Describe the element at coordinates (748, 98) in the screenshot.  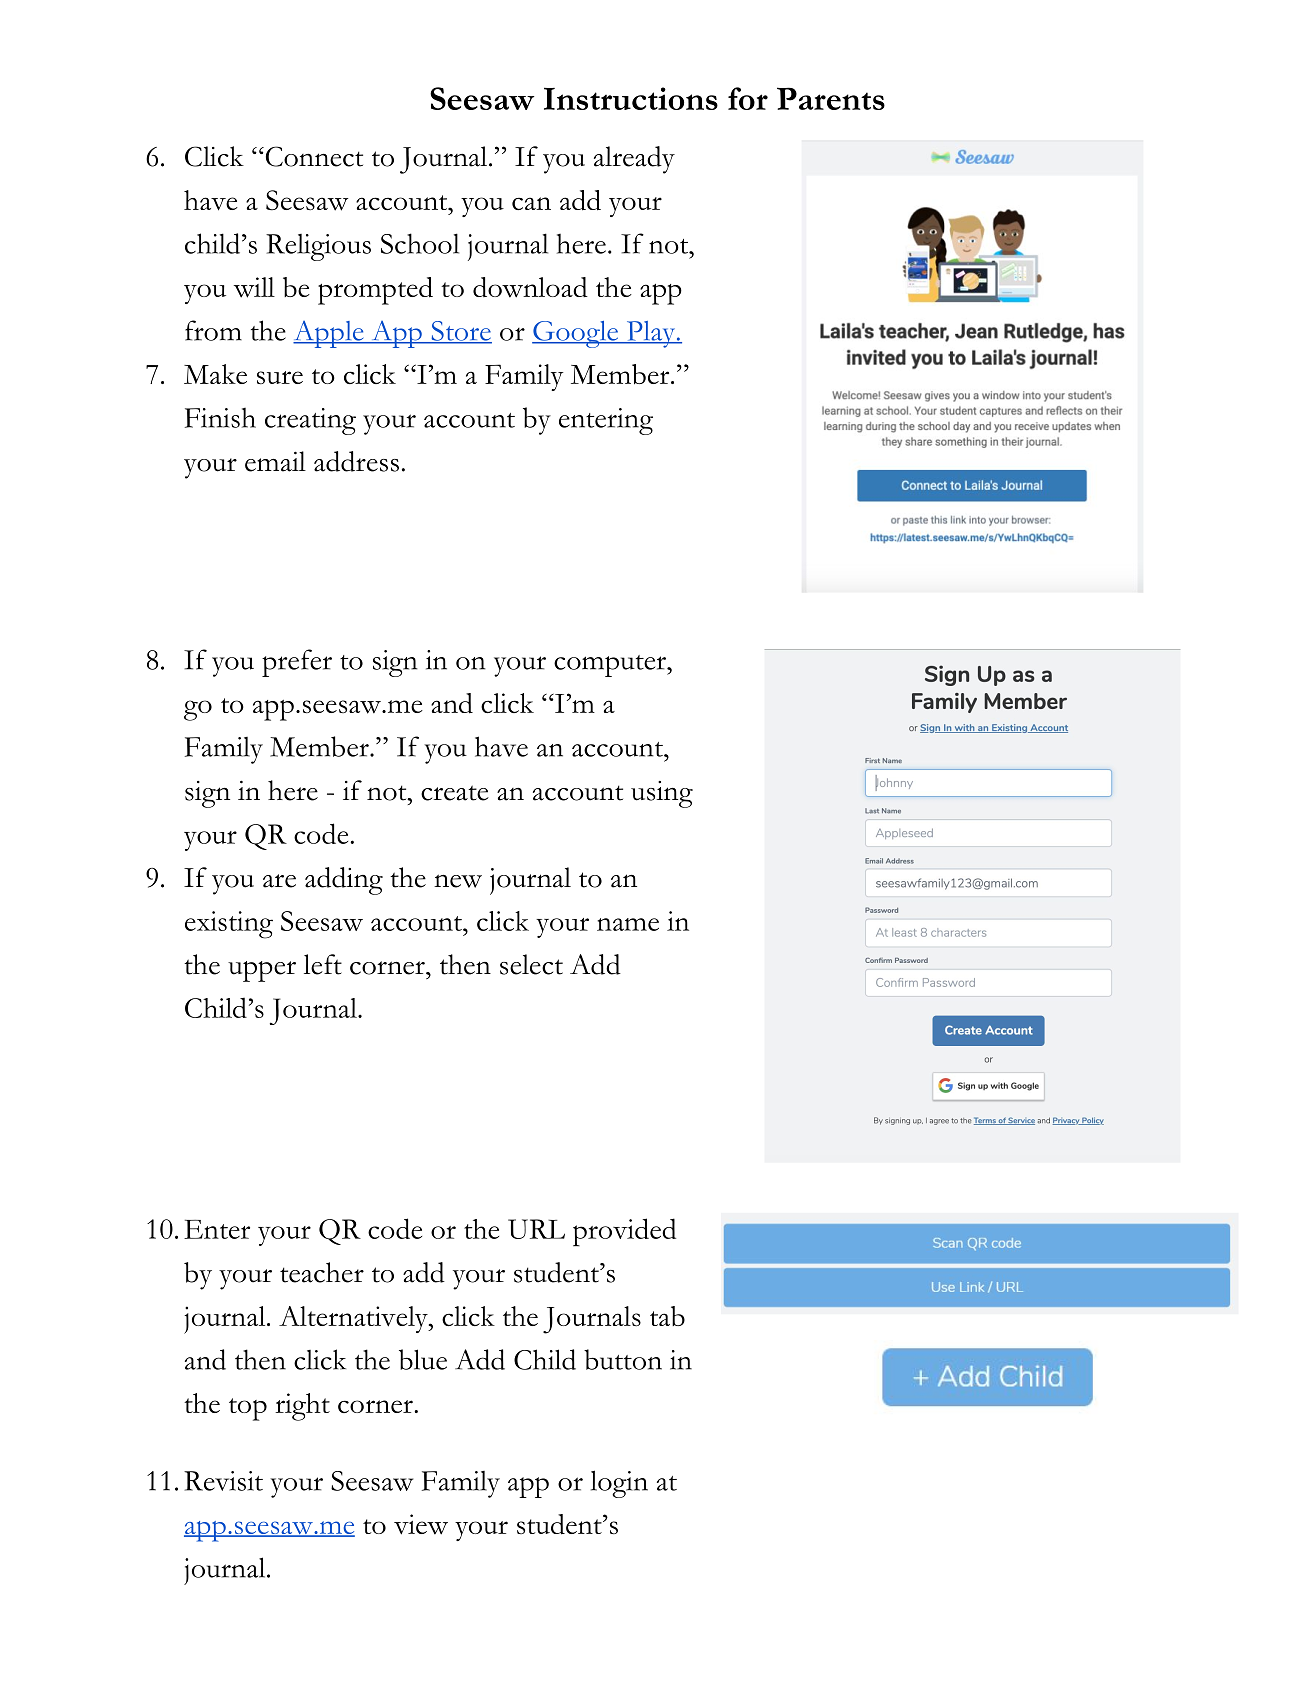
I see `for` at that location.
